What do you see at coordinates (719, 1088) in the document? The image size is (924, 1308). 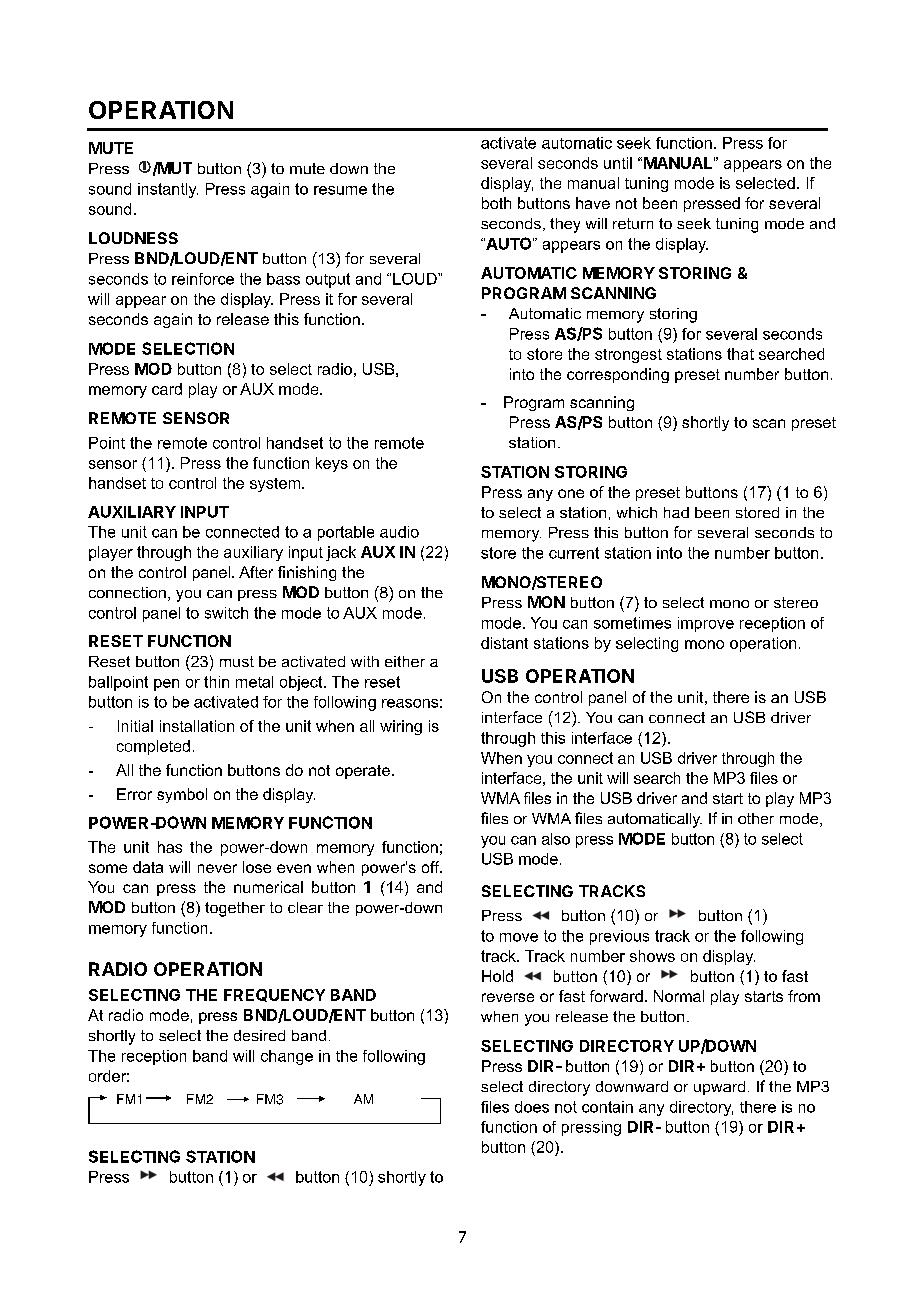 I see `upward` at bounding box center [719, 1088].
